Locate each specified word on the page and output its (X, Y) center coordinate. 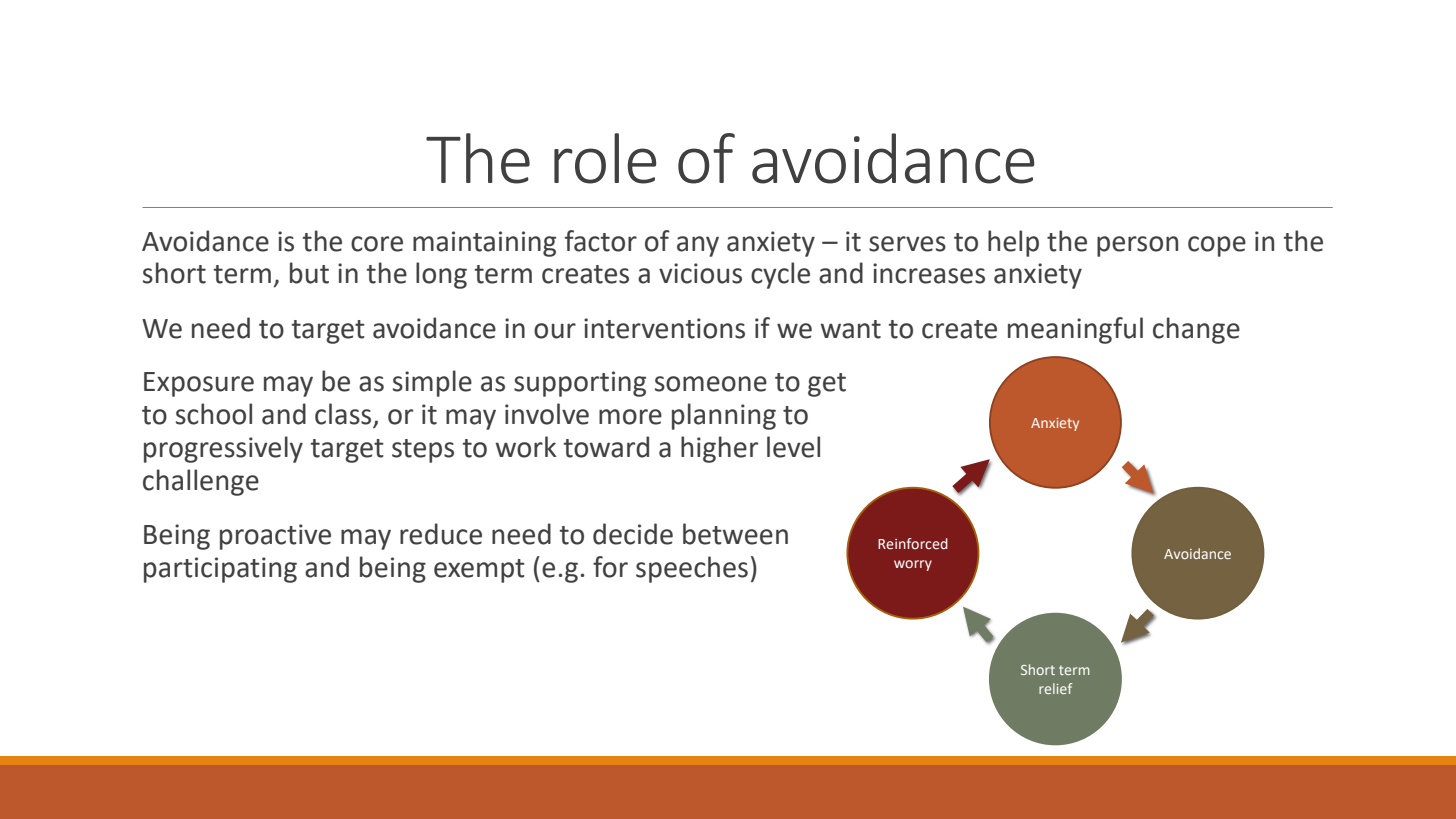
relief (1056, 688)
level (793, 447)
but (309, 273)
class (344, 415)
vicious (700, 273)
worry (913, 565)
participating (220, 570)
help (1013, 243)
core (377, 244)
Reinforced (913, 544)
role (605, 158)
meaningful (1075, 330)
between (735, 534)
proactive (275, 537)
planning (724, 416)
